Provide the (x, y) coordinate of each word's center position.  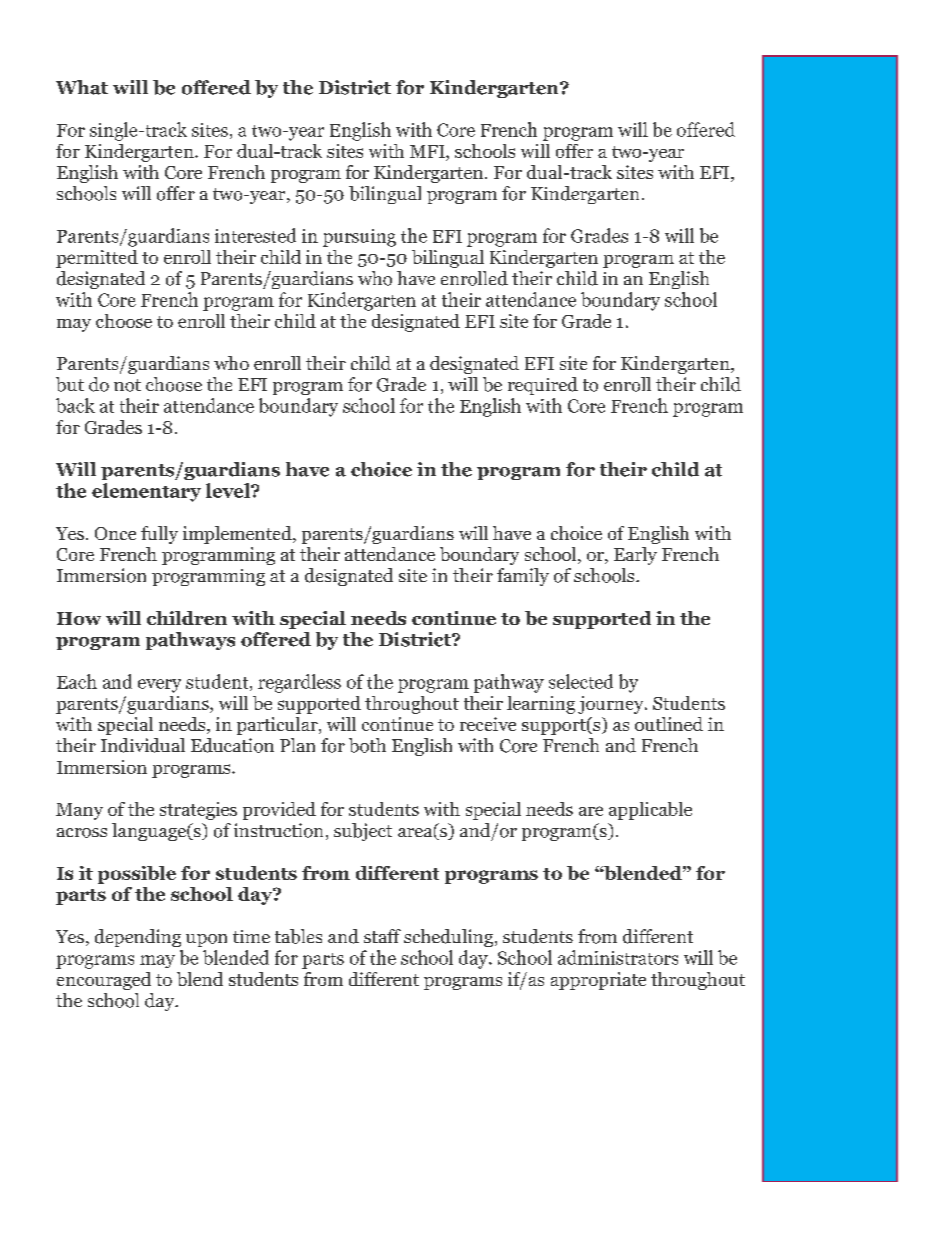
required (543, 386)
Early (635, 556)
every (159, 686)
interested (255, 235)
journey (612, 705)
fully (159, 535)
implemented (238, 535)
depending (138, 938)
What (82, 87)
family (523, 577)
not (127, 385)
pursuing (359, 238)
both (367, 745)
